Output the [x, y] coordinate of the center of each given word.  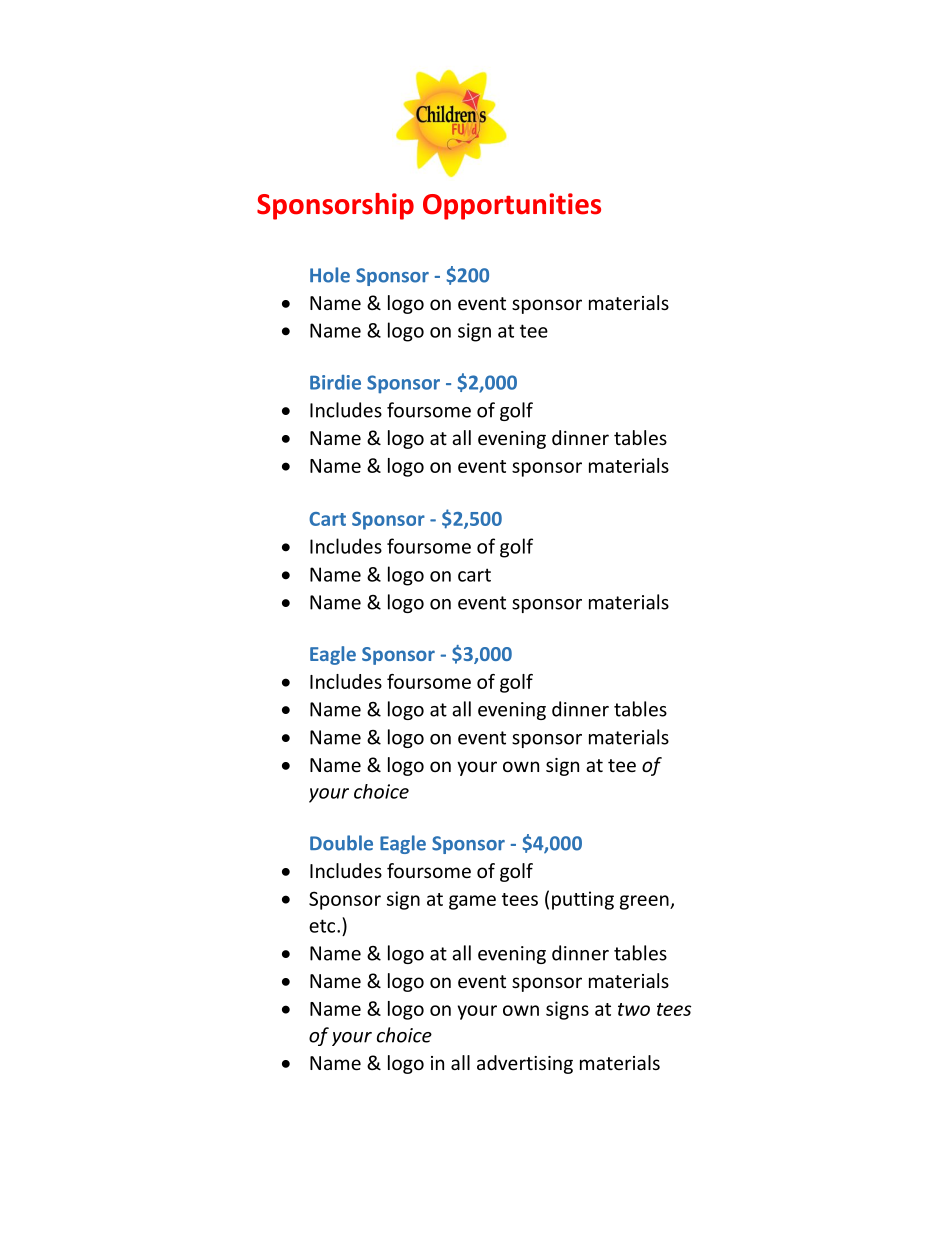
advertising [525, 1064]
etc [323, 926]
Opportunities [512, 206]
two [634, 1009]
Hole [330, 275]
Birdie [335, 382]
